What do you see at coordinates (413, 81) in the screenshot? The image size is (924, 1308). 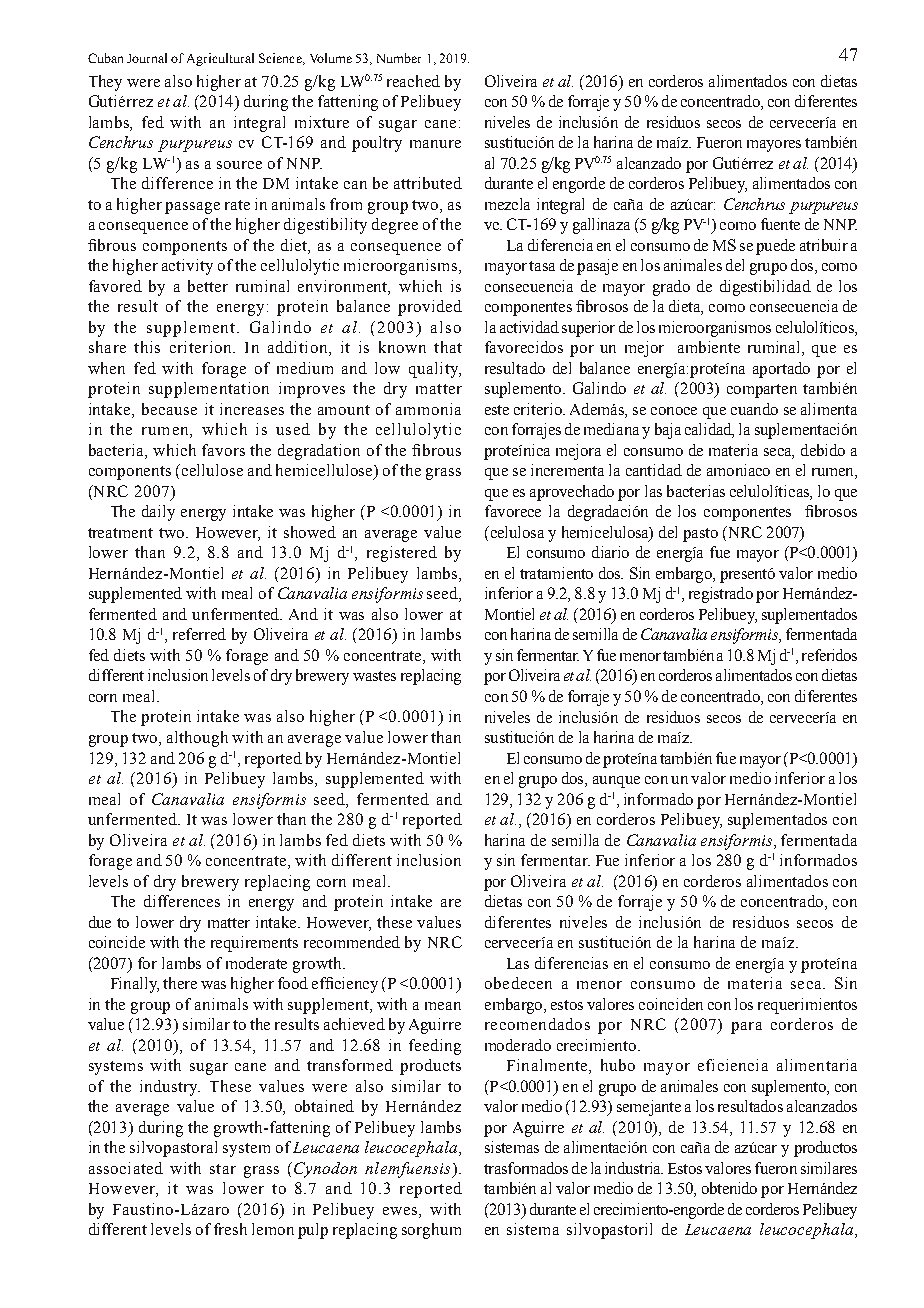 I see `reached` at bounding box center [413, 81].
